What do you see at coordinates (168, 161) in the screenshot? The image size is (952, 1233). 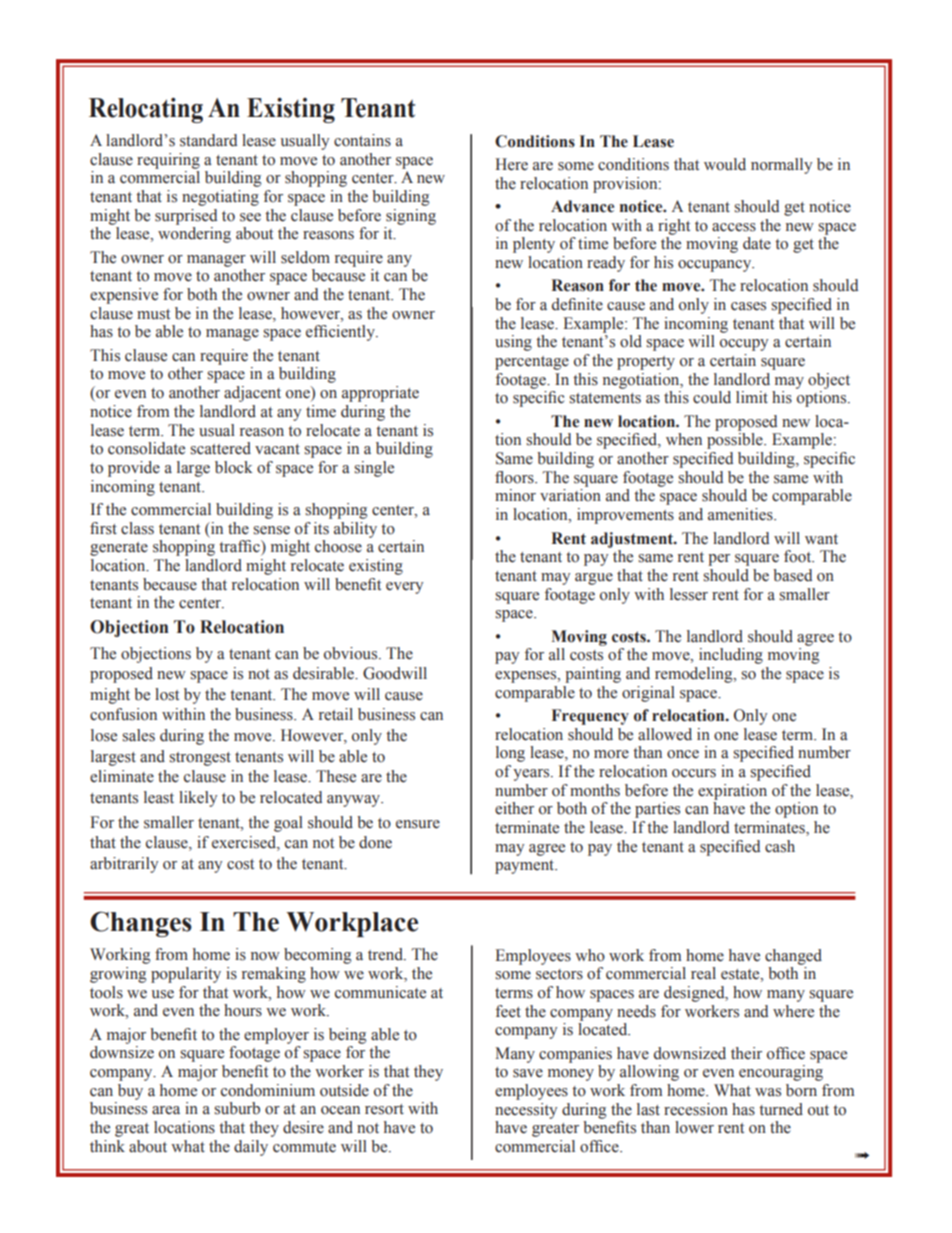 I see `requiring` at bounding box center [168, 161].
